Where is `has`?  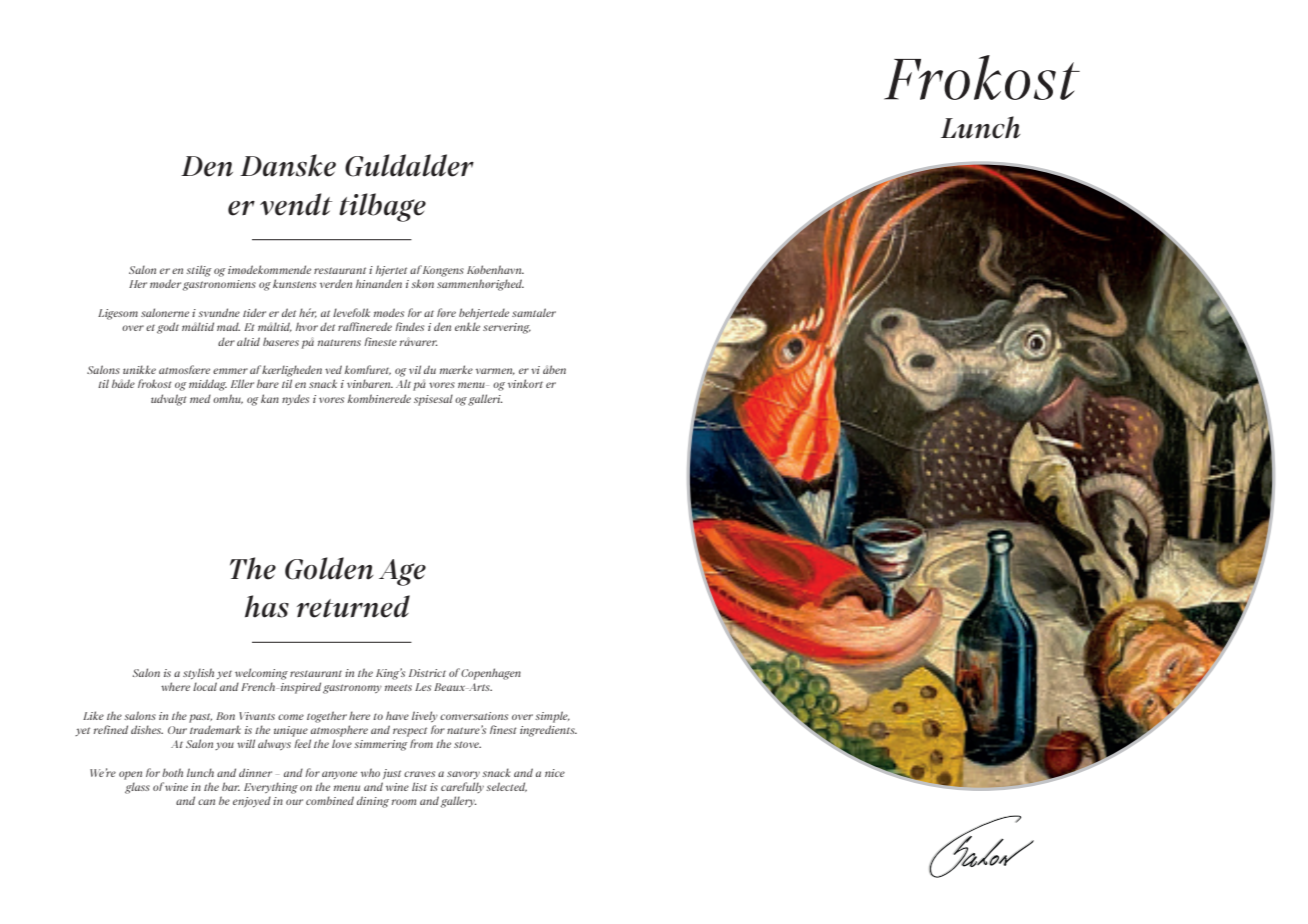
has is located at coordinates (267, 606).
